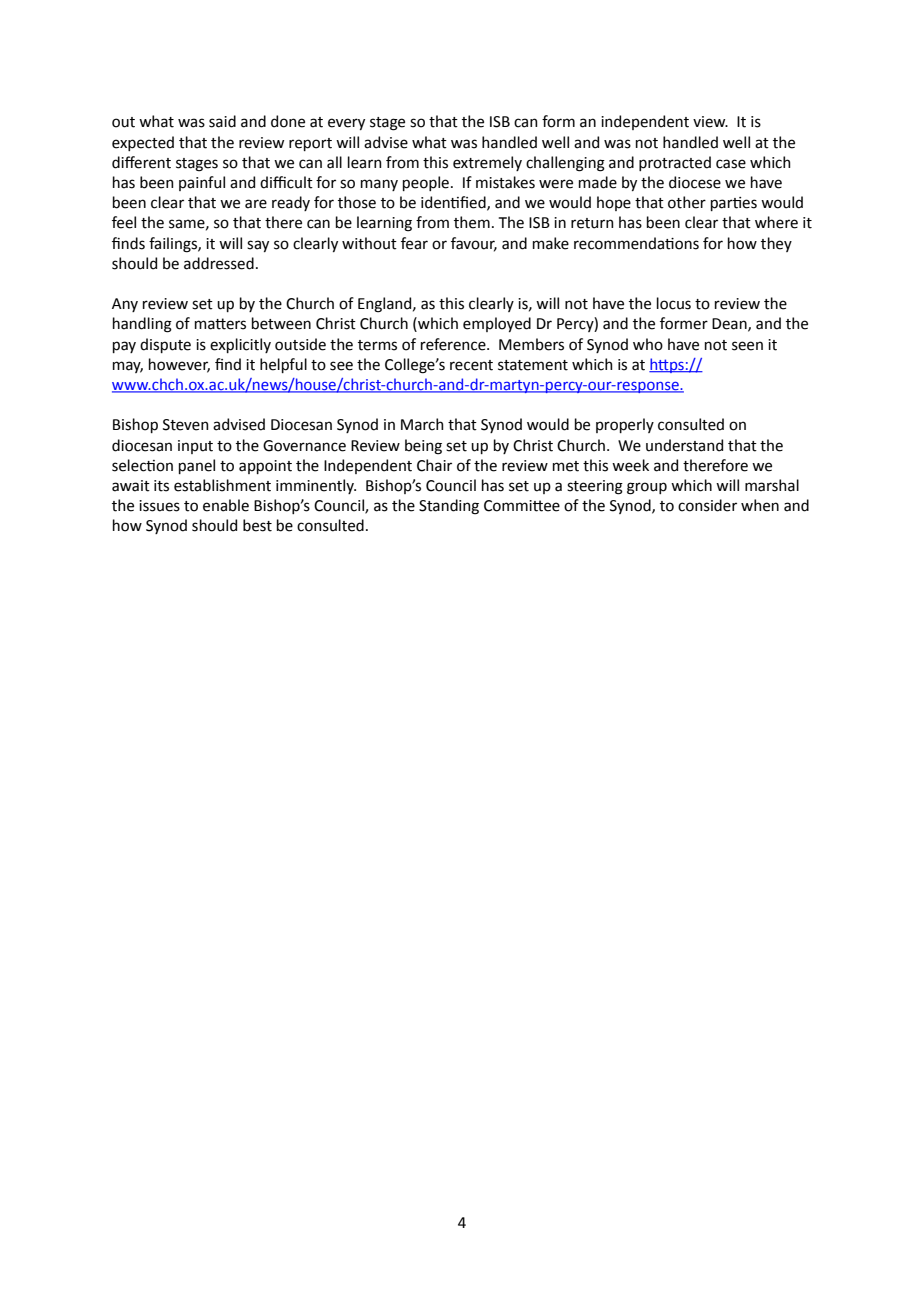 This image has height=1308, width=924. Describe the element at coordinates (449, 507) in the image. I see `Standing` at that location.
